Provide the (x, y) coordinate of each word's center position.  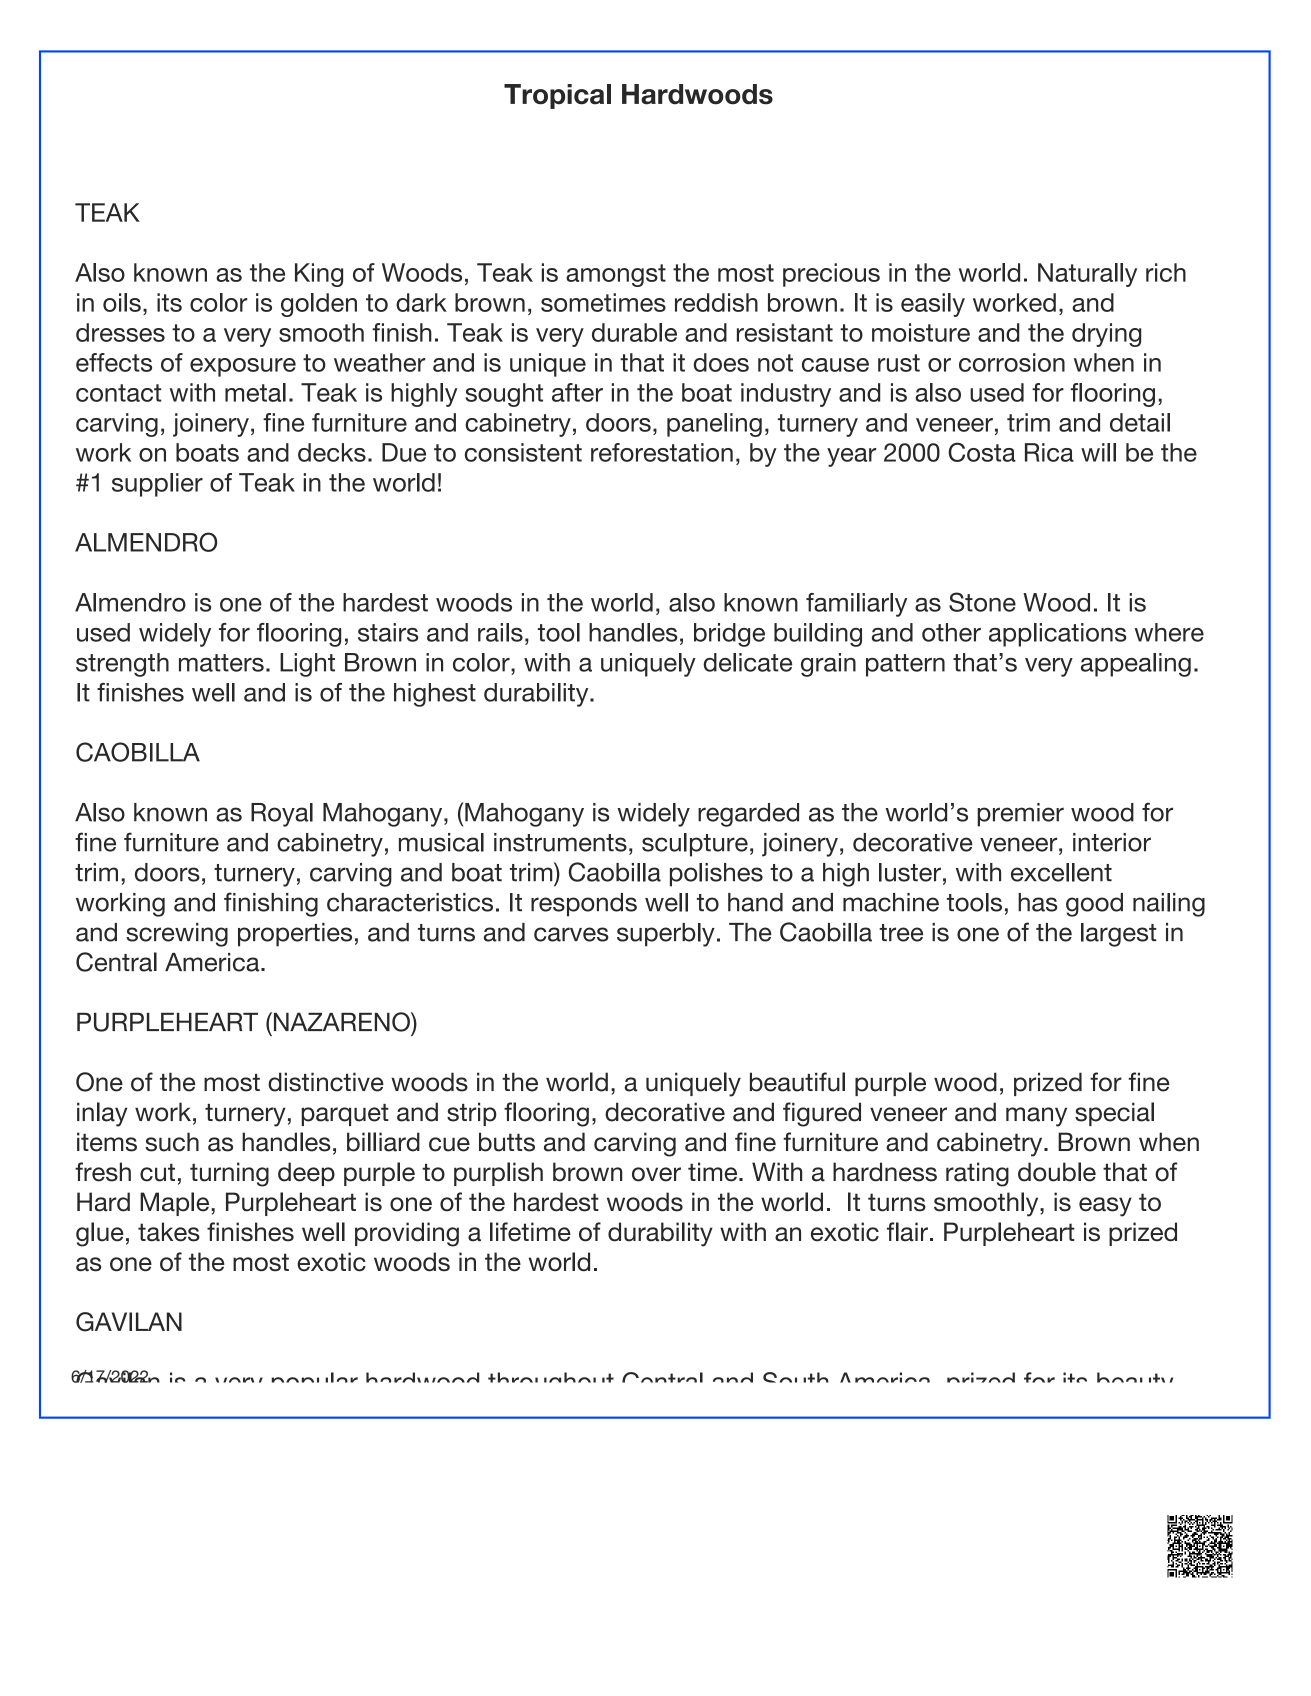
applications (1058, 635)
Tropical (557, 96)
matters (221, 663)
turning (229, 1174)
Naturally (1087, 275)
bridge (729, 635)
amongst (616, 275)
